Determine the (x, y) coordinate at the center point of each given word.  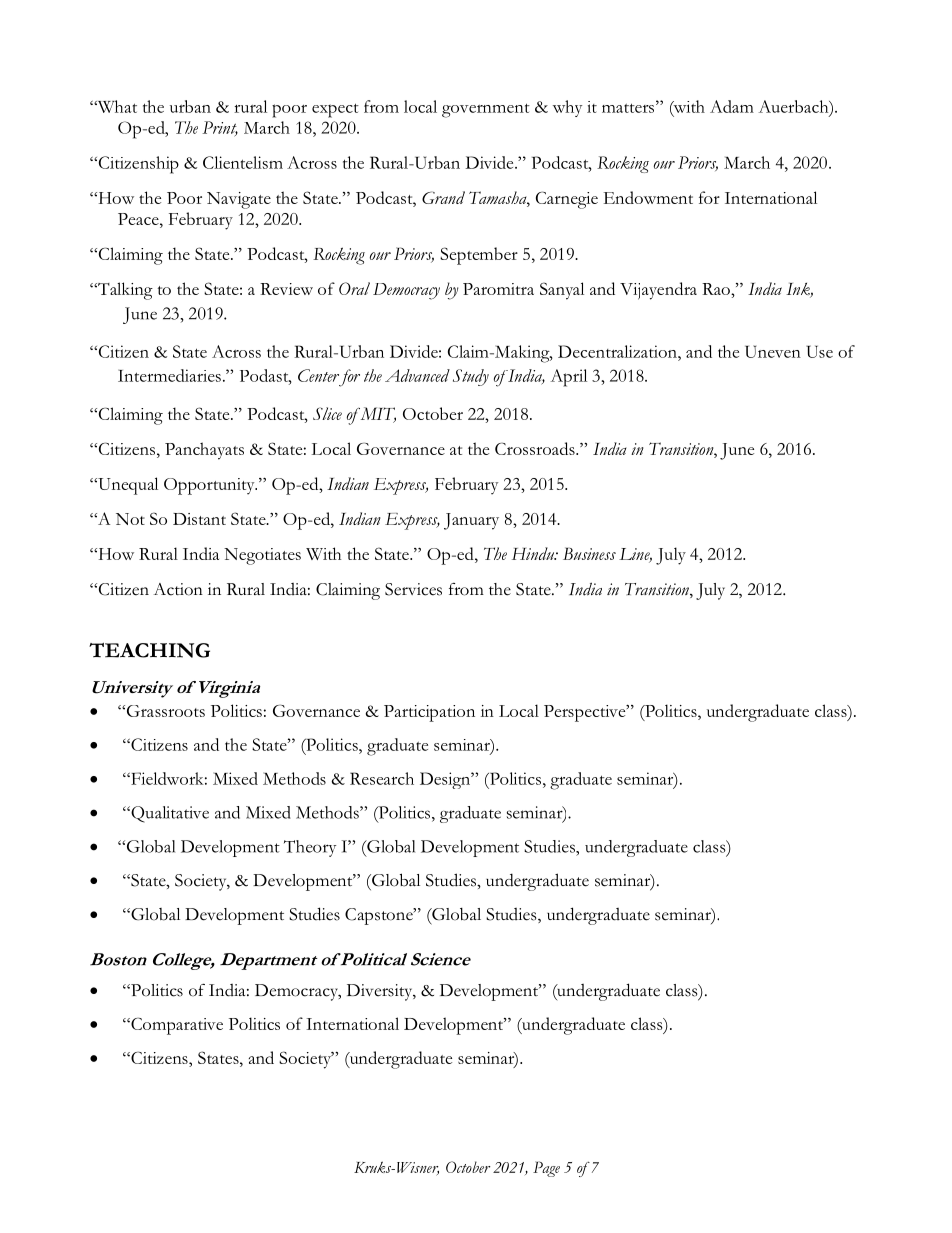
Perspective (586, 713)
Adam (732, 106)
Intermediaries (169, 375)
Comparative (176, 1026)
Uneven (773, 351)
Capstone (380, 916)
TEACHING (149, 650)
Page (546, 1169)
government (486, 110)
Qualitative (169, 814)
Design (446, 780)
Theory (310, 848)
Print (220, 128)
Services (413, 589)
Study (471, 377)
